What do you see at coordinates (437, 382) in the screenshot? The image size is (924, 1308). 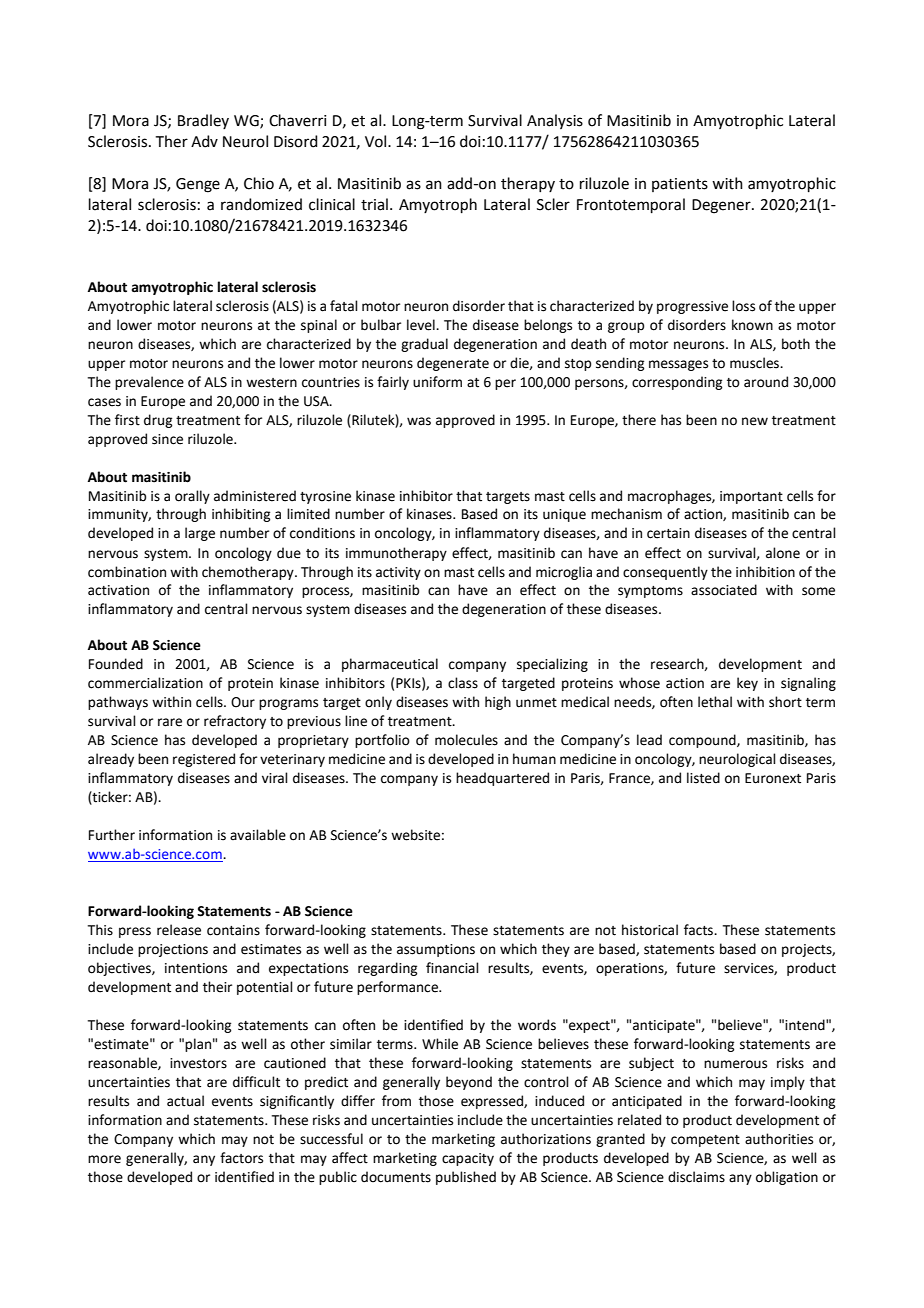 I see `uniform` at bounding box center [437, 382].
